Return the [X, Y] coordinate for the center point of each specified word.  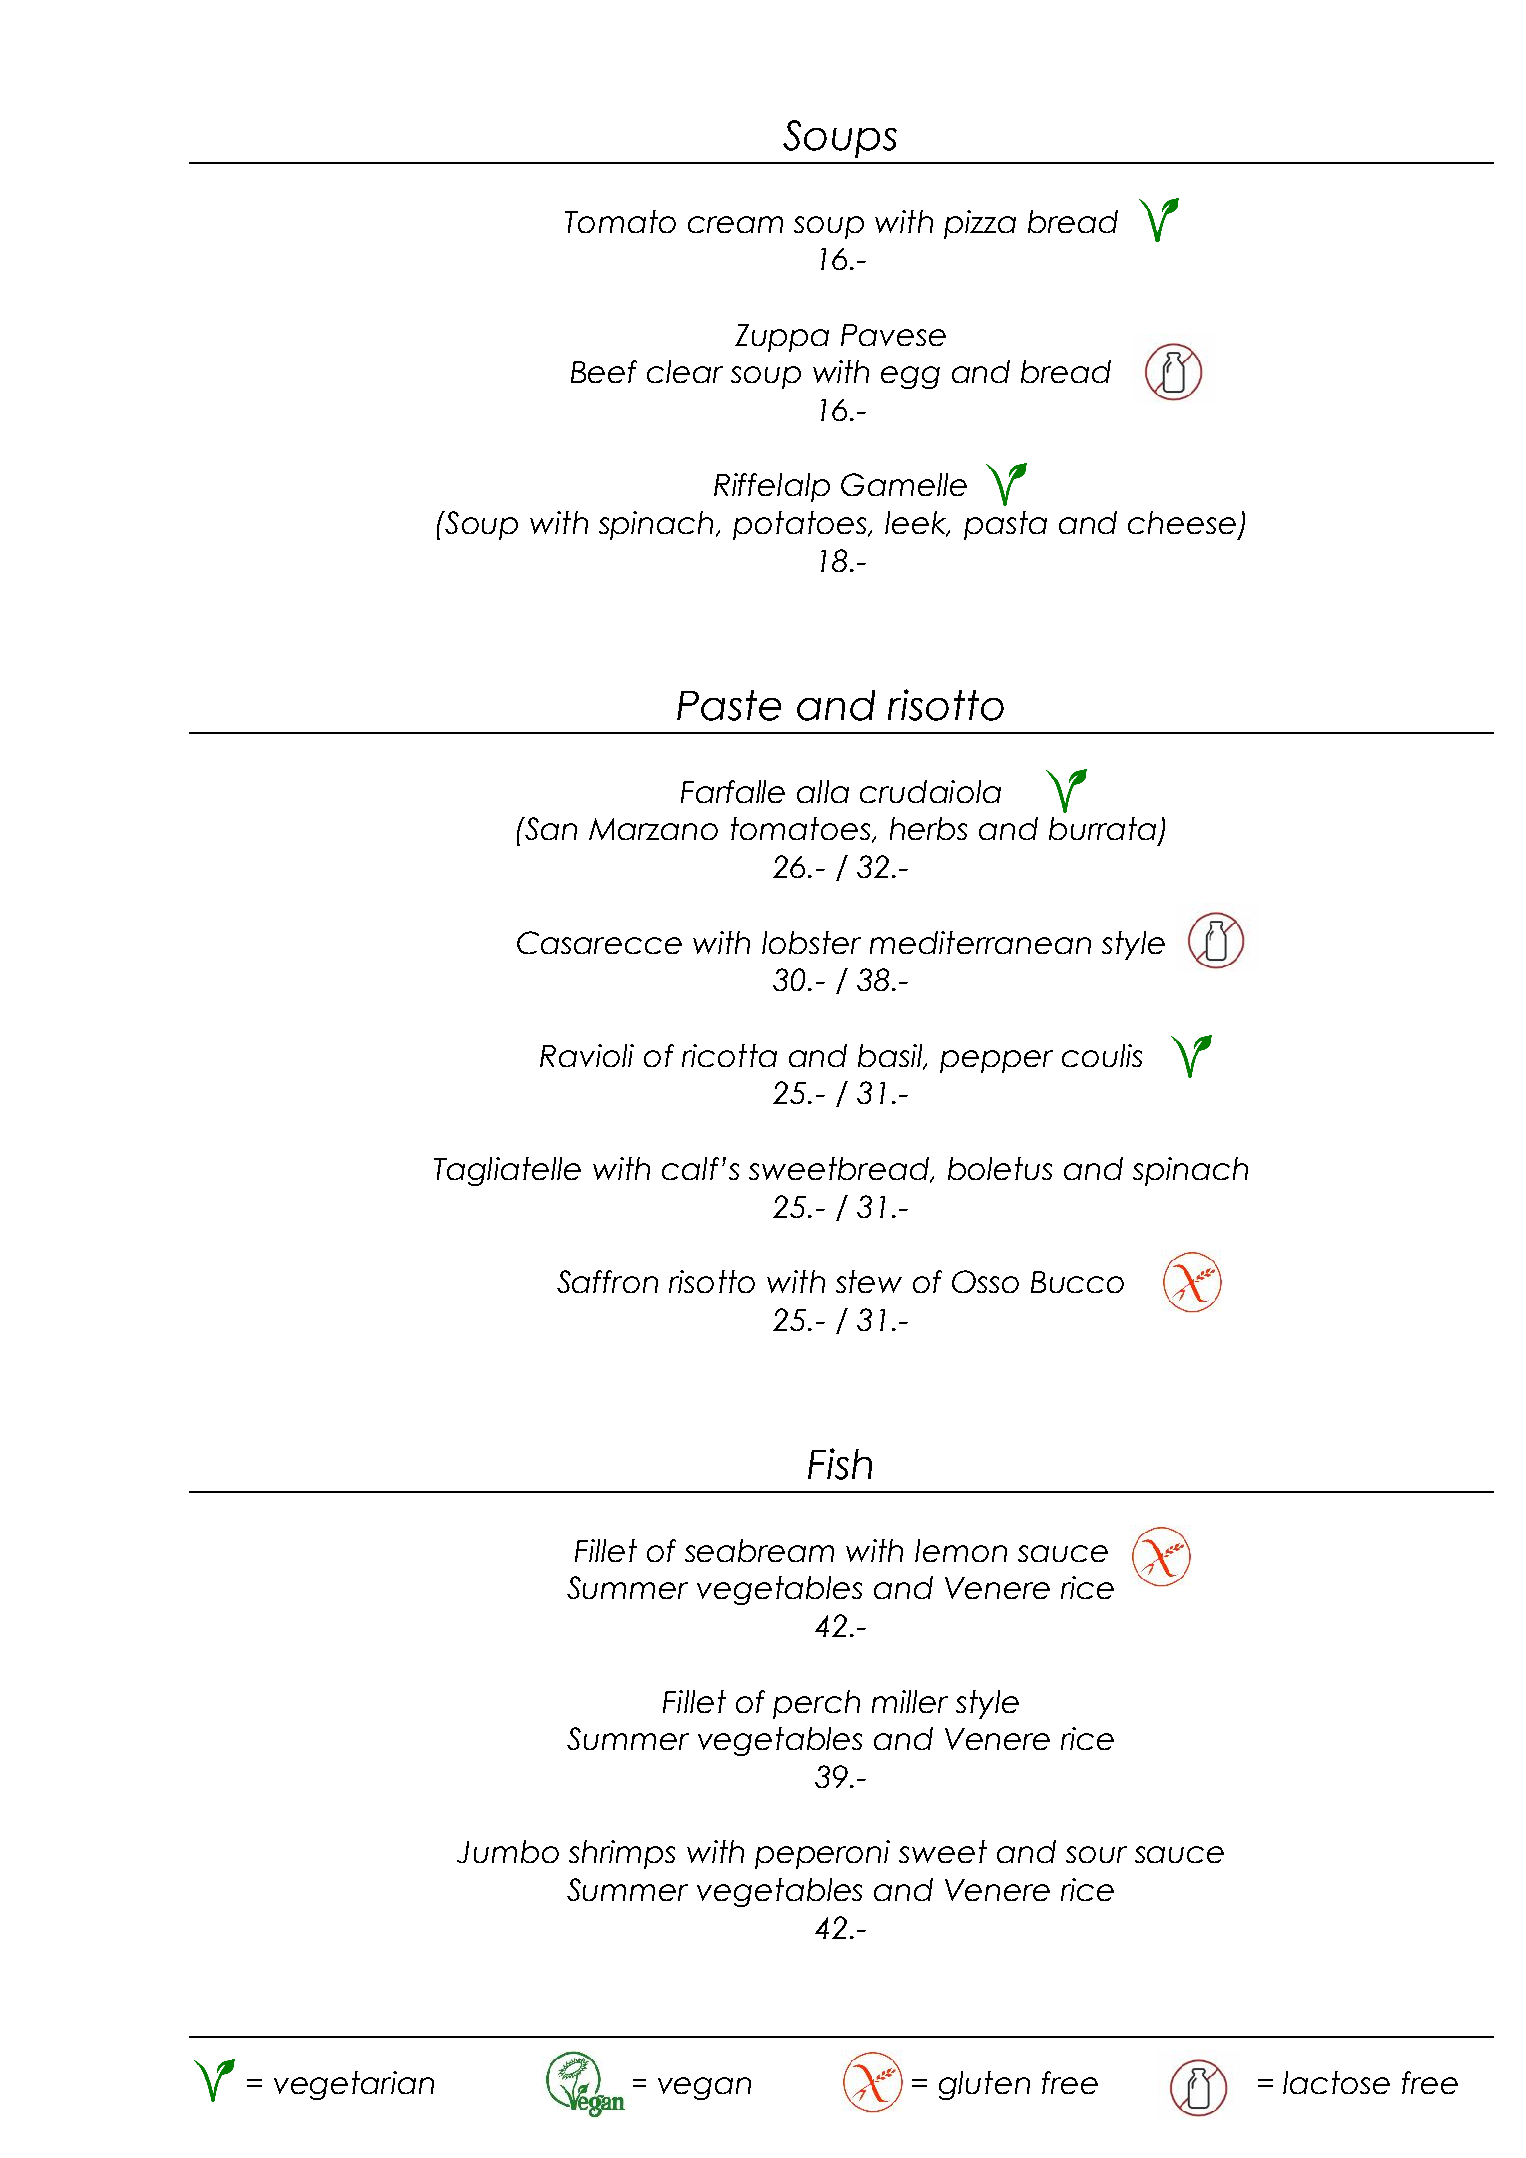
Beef [604, 371]
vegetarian [354, 2085]
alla [823, 791]
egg [910, 377]
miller [910, 1701]
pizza [980, 224]
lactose [1336, 2082]
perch [816, 1704]
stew [869, 1281]
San [550, 828]
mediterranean [980, 942]
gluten [984, 2085]
